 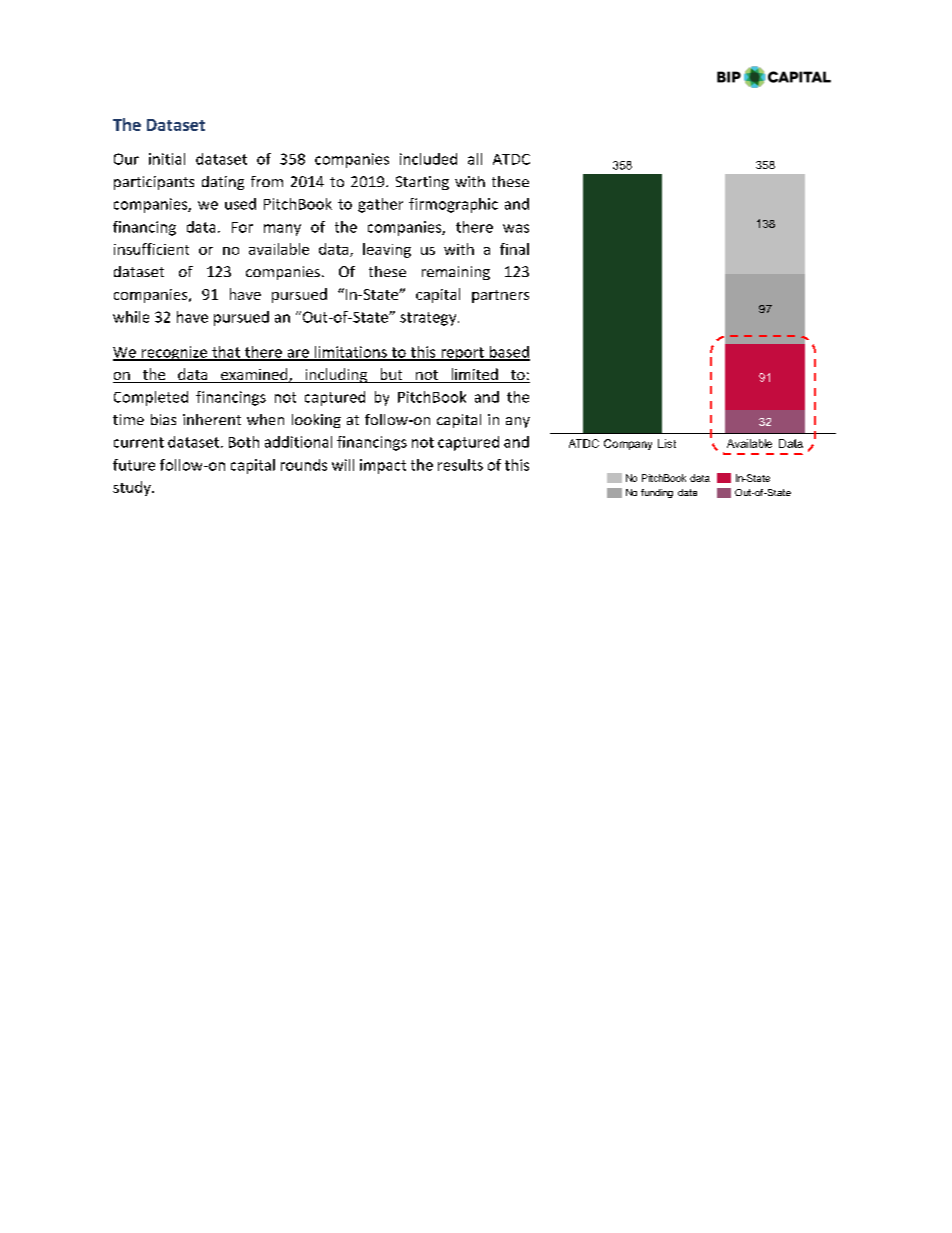 I want to click on included, so click(x=428, y=159).
